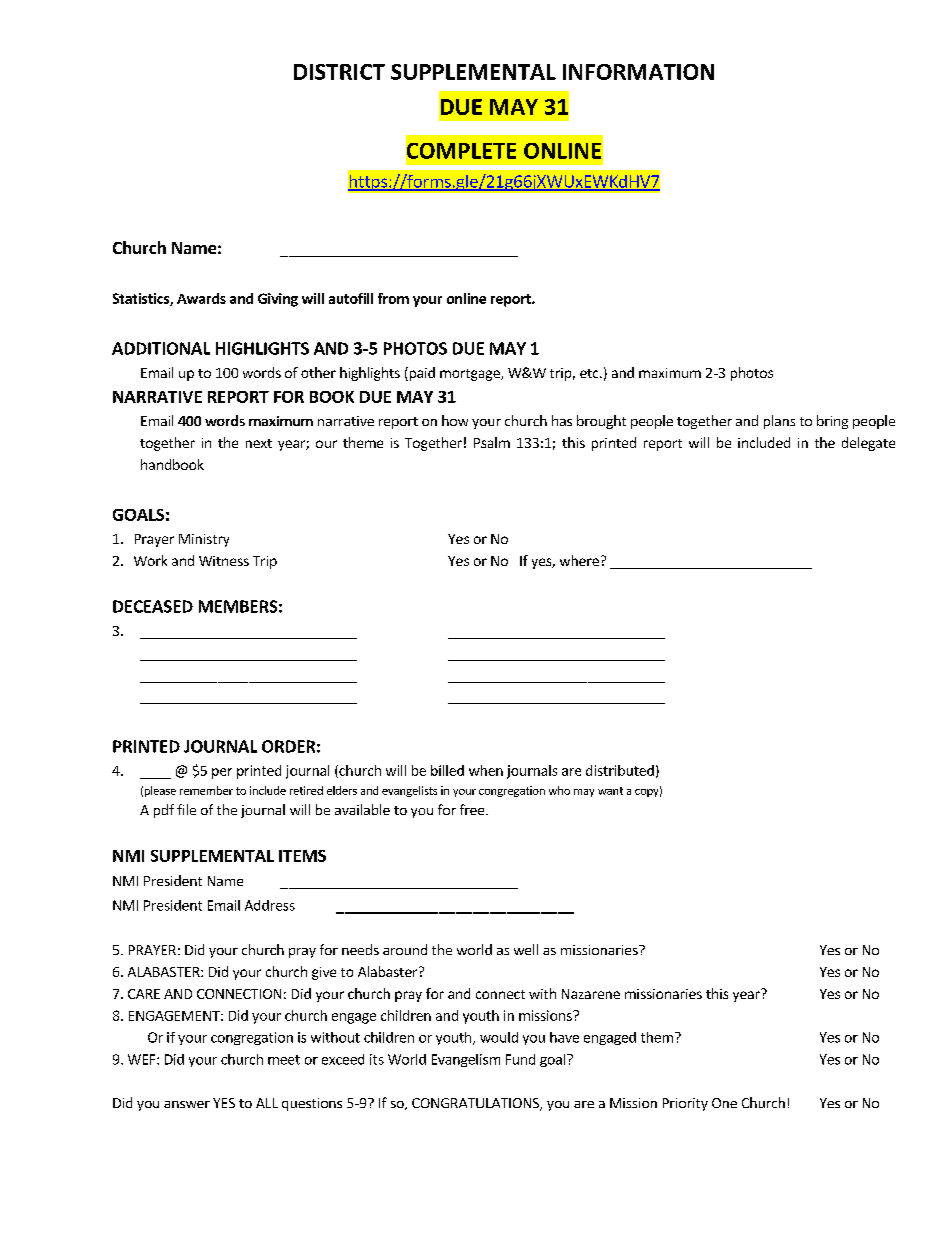 Image resolution: width=952 pixels, height=1233 pixels. I want to click on where, so click(579, 560).
